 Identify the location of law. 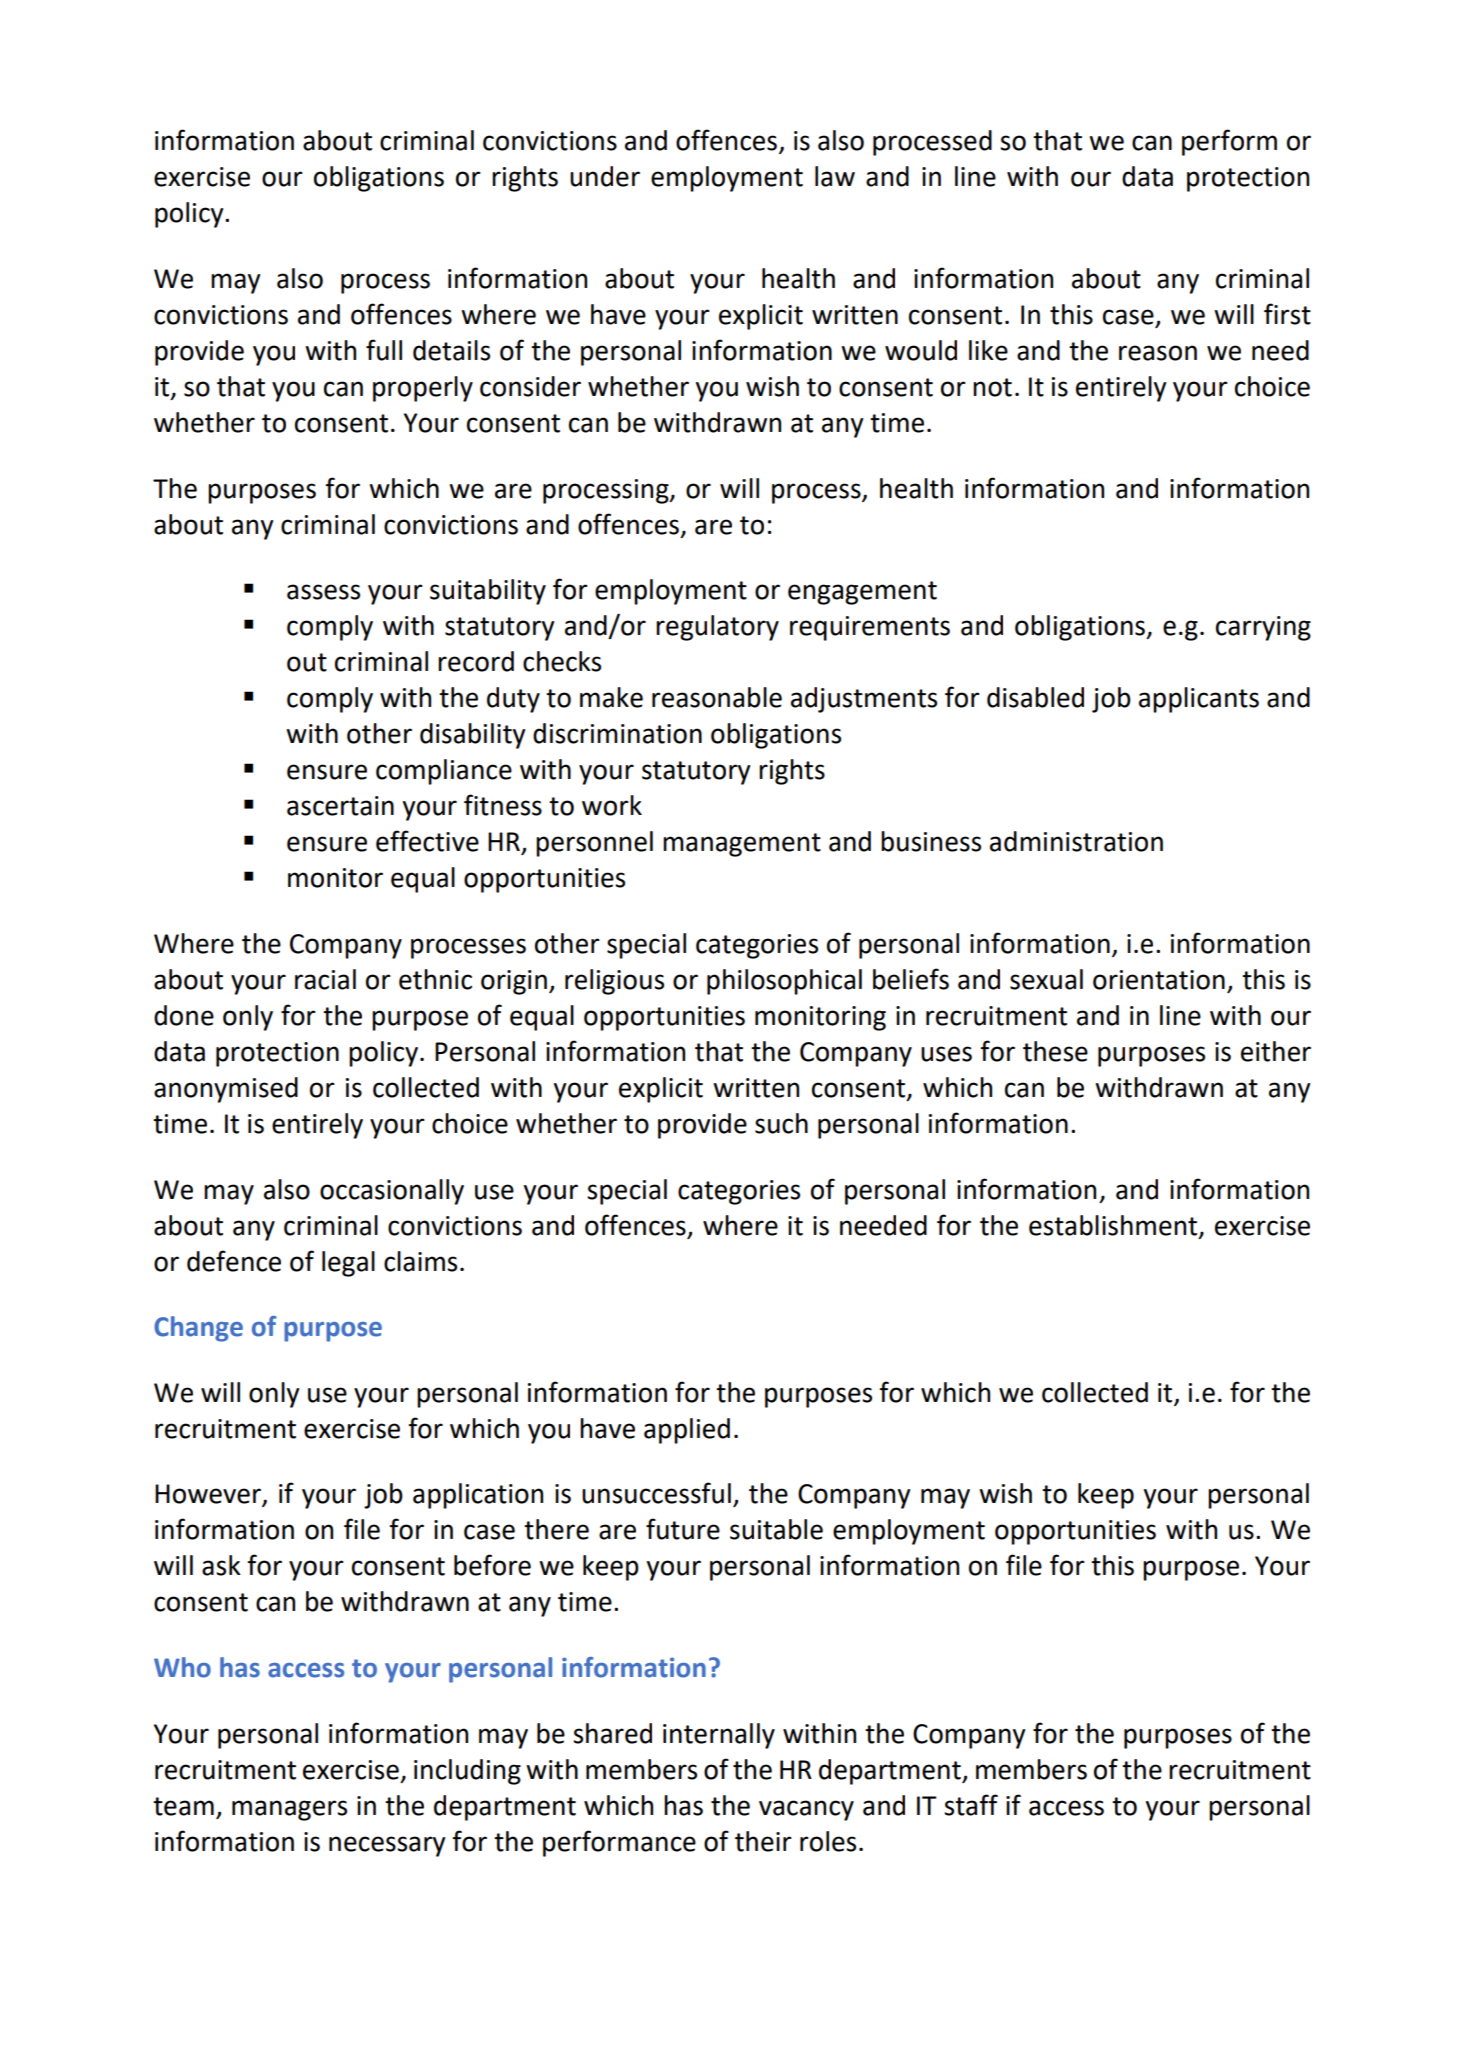
(835, 176).
